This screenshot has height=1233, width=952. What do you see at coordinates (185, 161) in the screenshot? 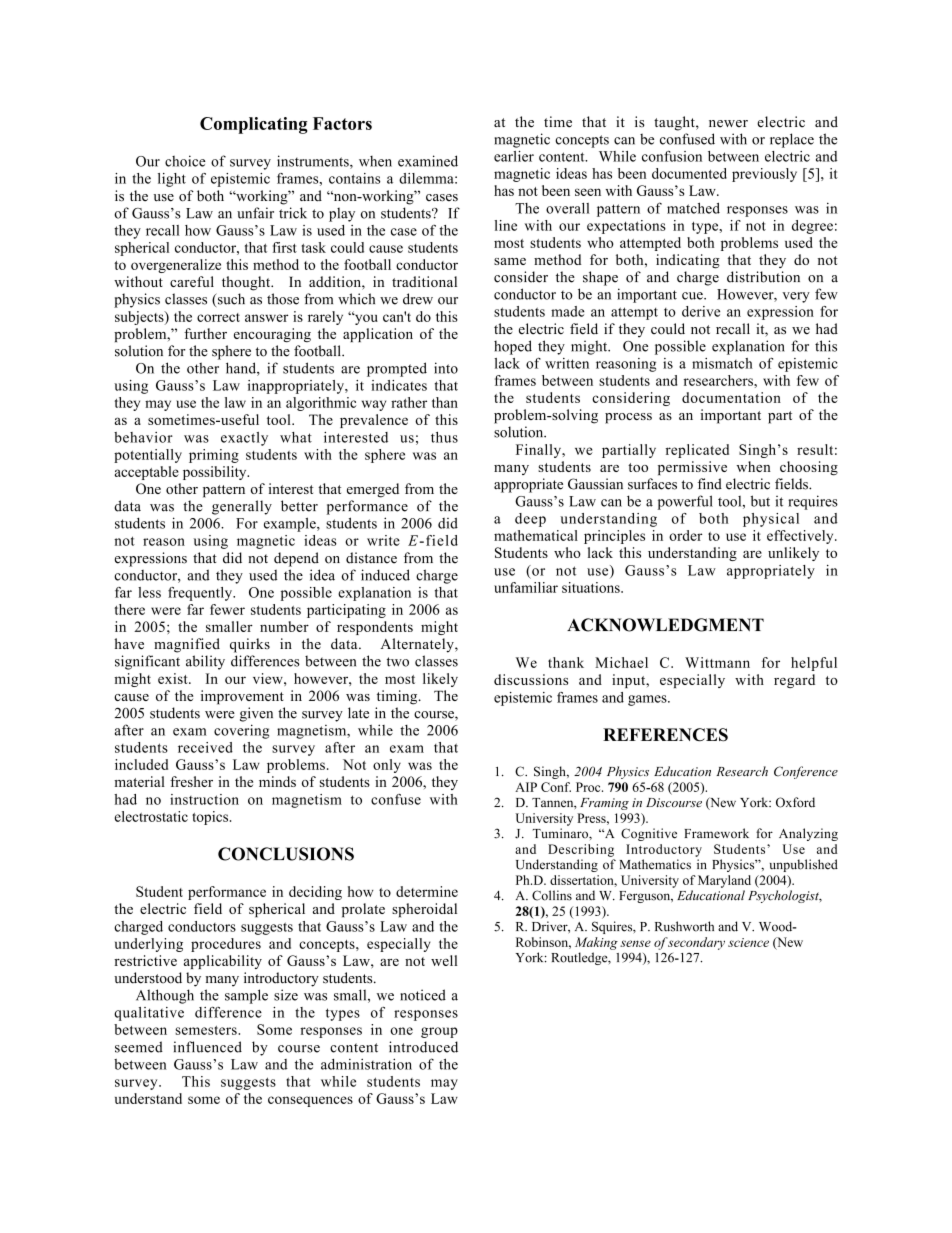
I see `choice` at bounding box center [185, 161].
